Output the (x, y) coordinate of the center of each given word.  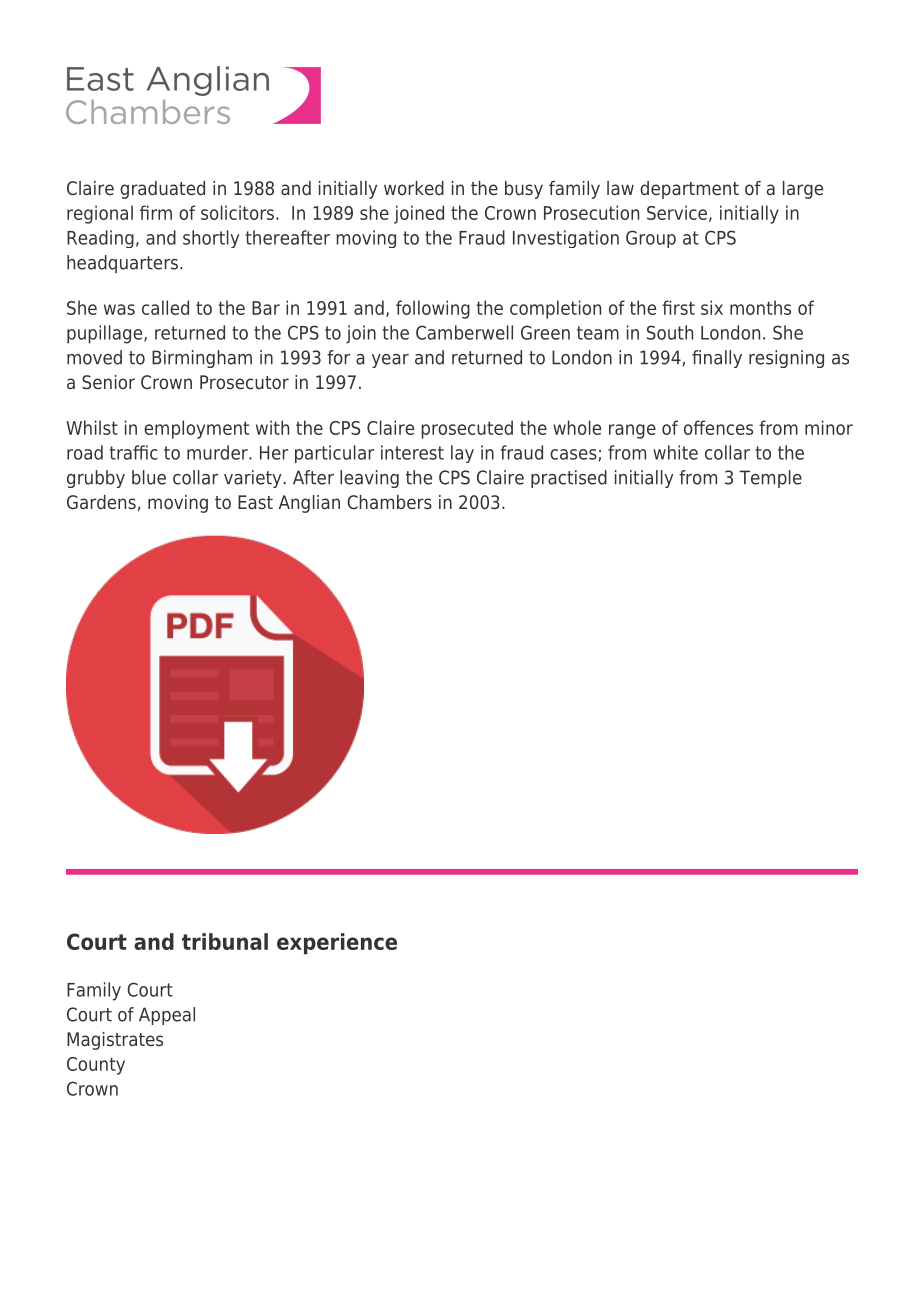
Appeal (167, 1016)
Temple (770, 479)
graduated (162, 190)
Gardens (101, 502)
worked (414, 188)
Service (677, 212)
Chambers (389, 502)
